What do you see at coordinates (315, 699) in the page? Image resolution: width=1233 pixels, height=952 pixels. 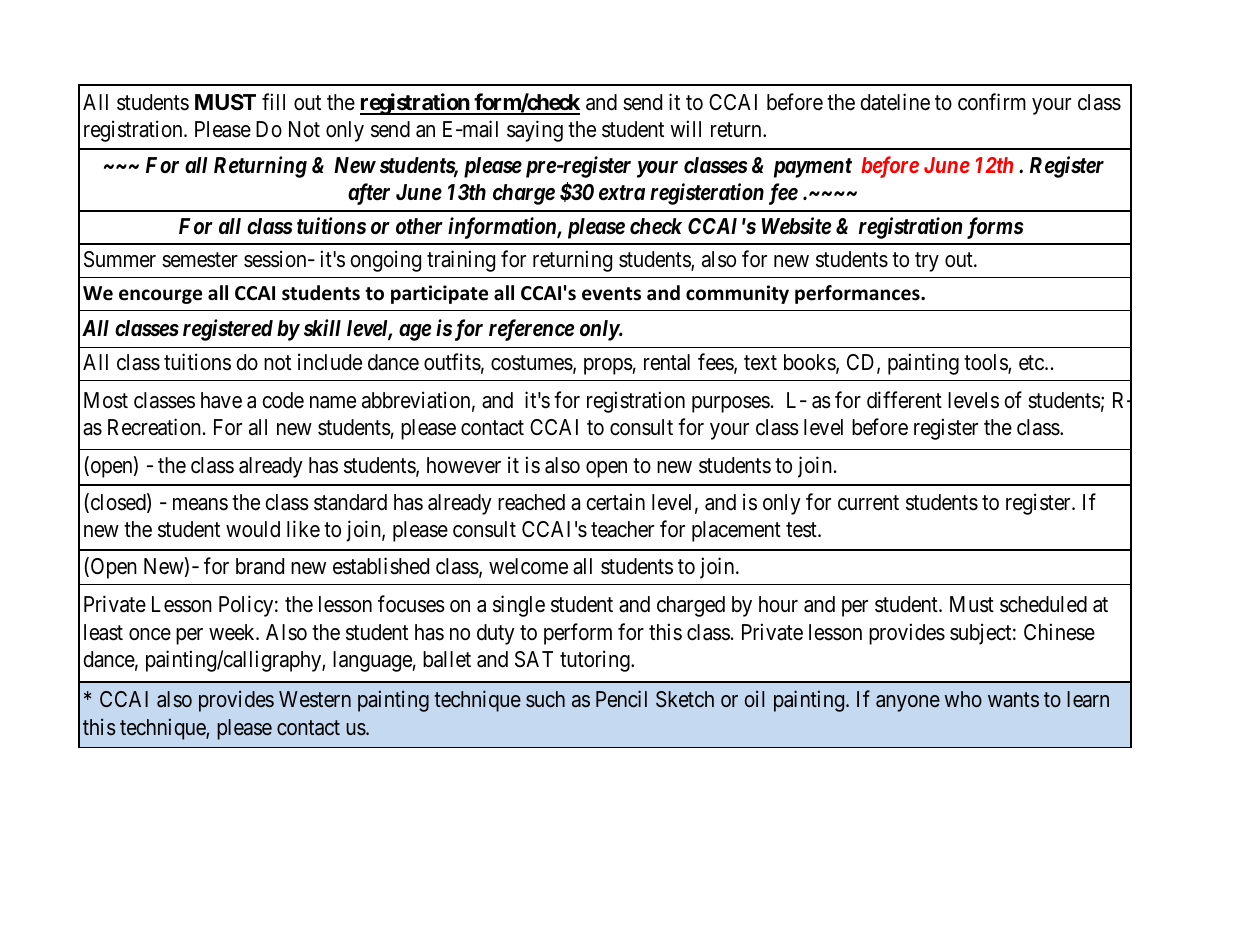 I see `Western` at bounding box center [315, 699].
